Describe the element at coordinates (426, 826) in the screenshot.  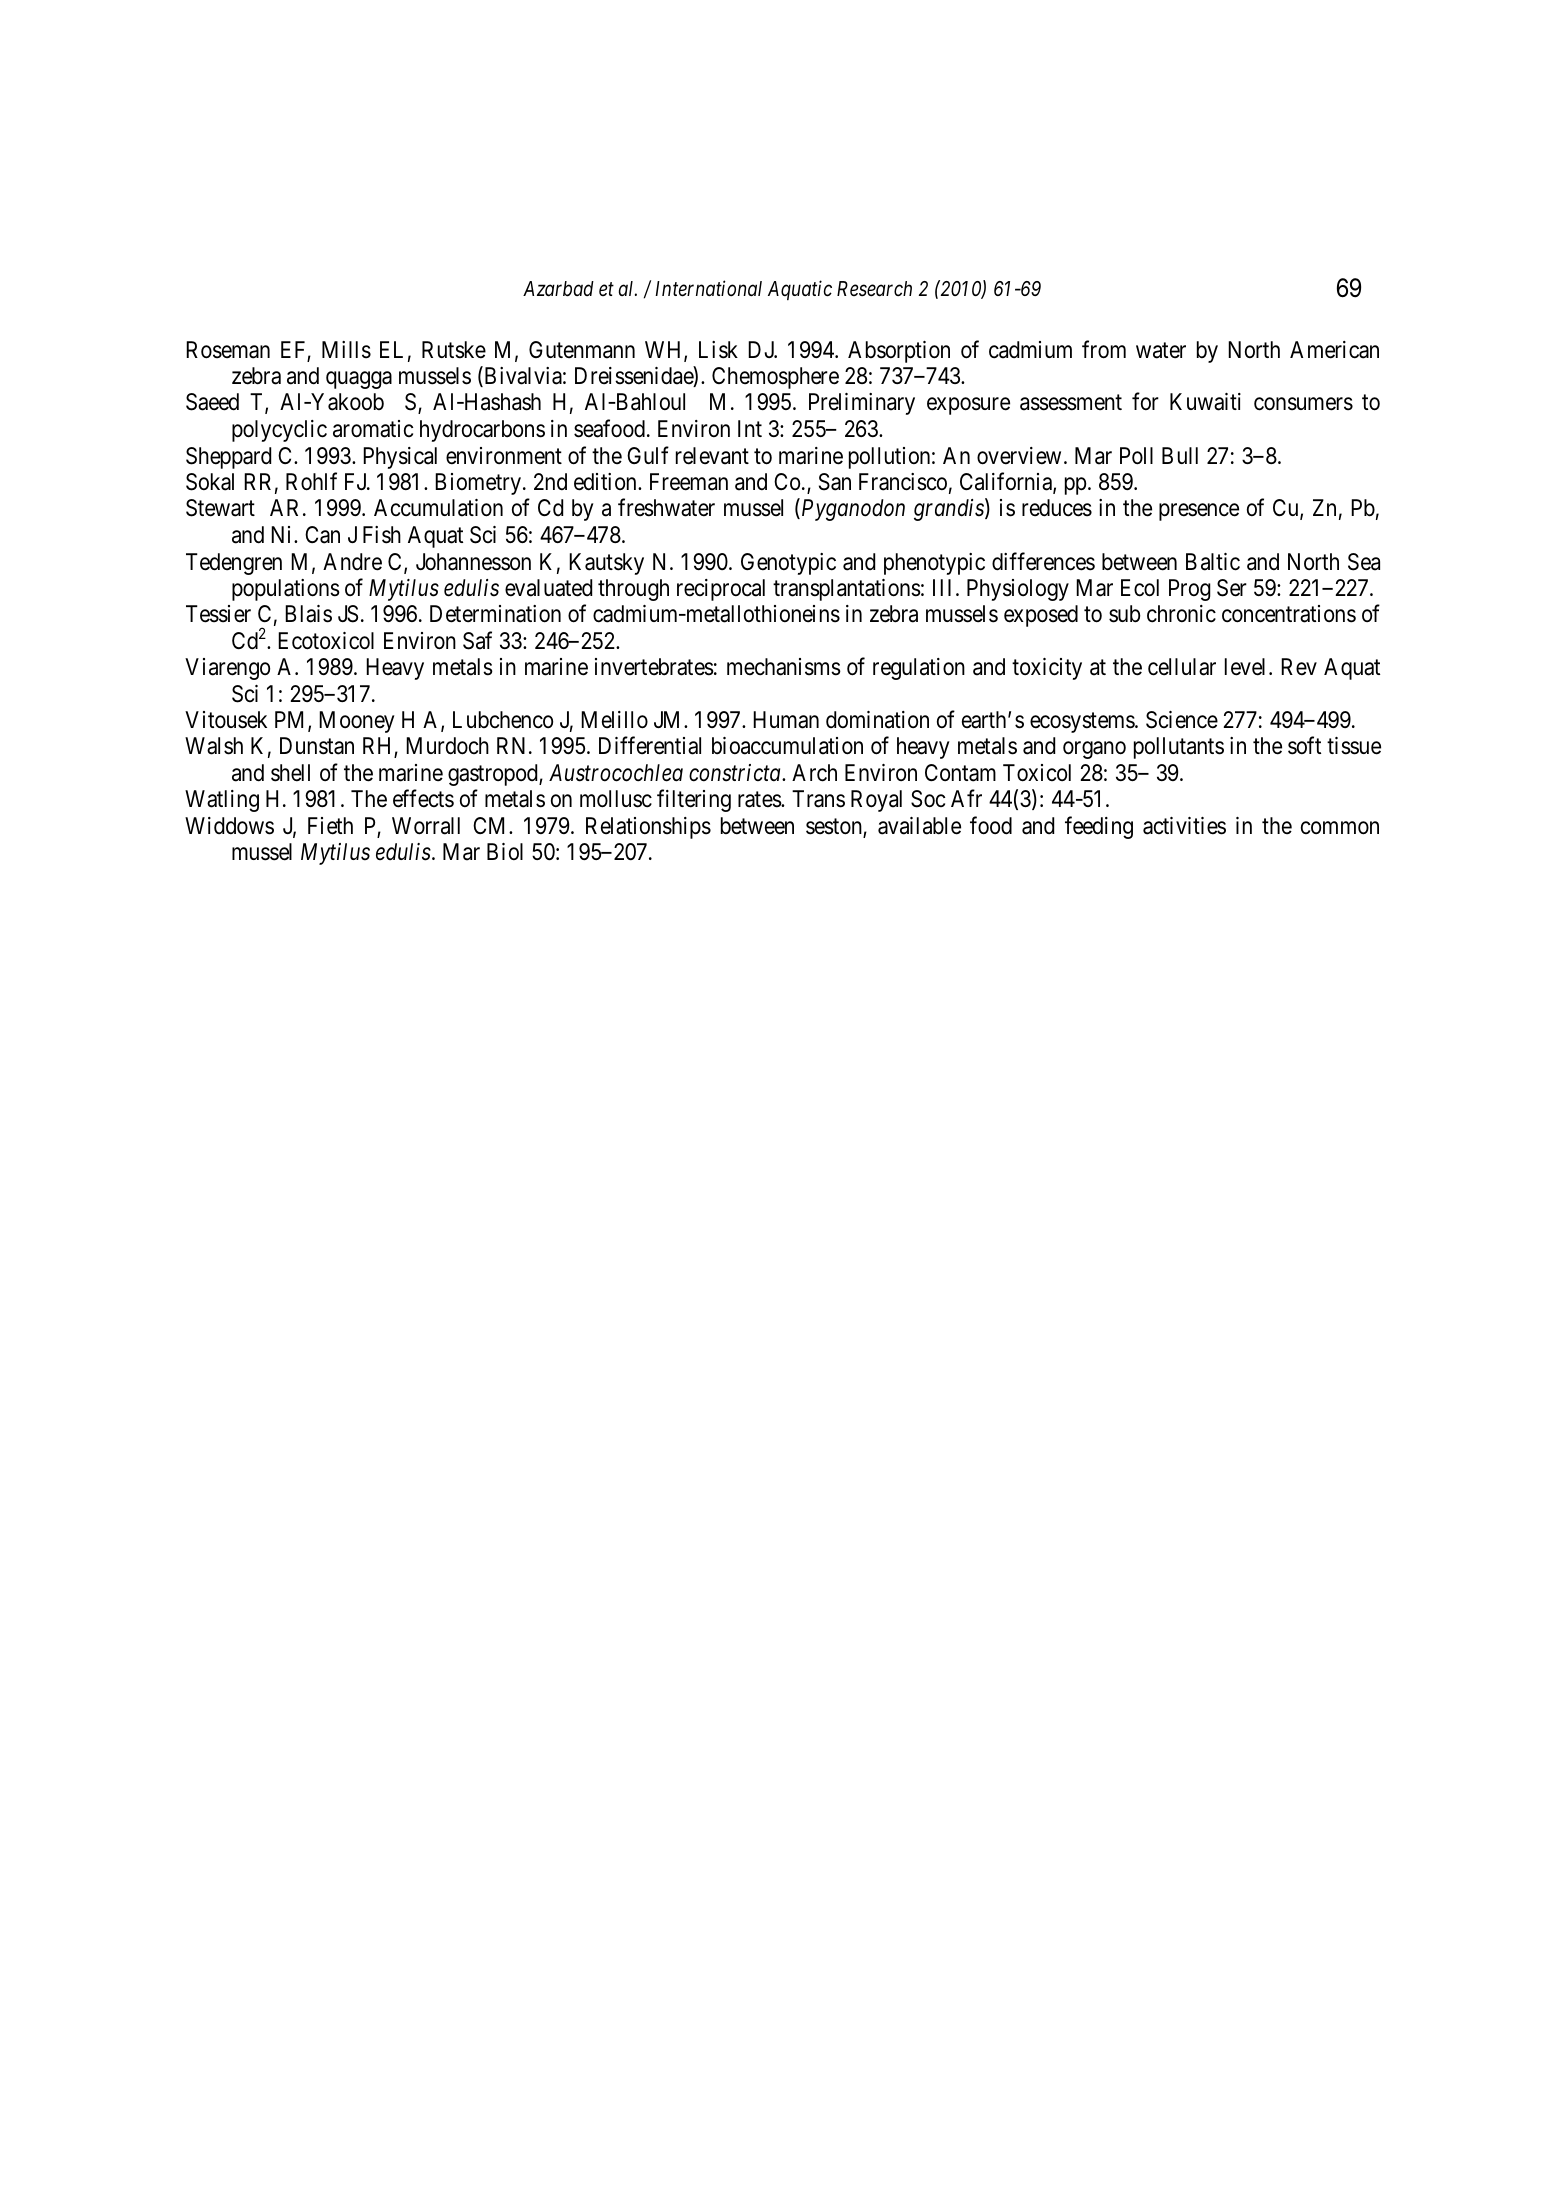
I see `Worrall` at that location.
